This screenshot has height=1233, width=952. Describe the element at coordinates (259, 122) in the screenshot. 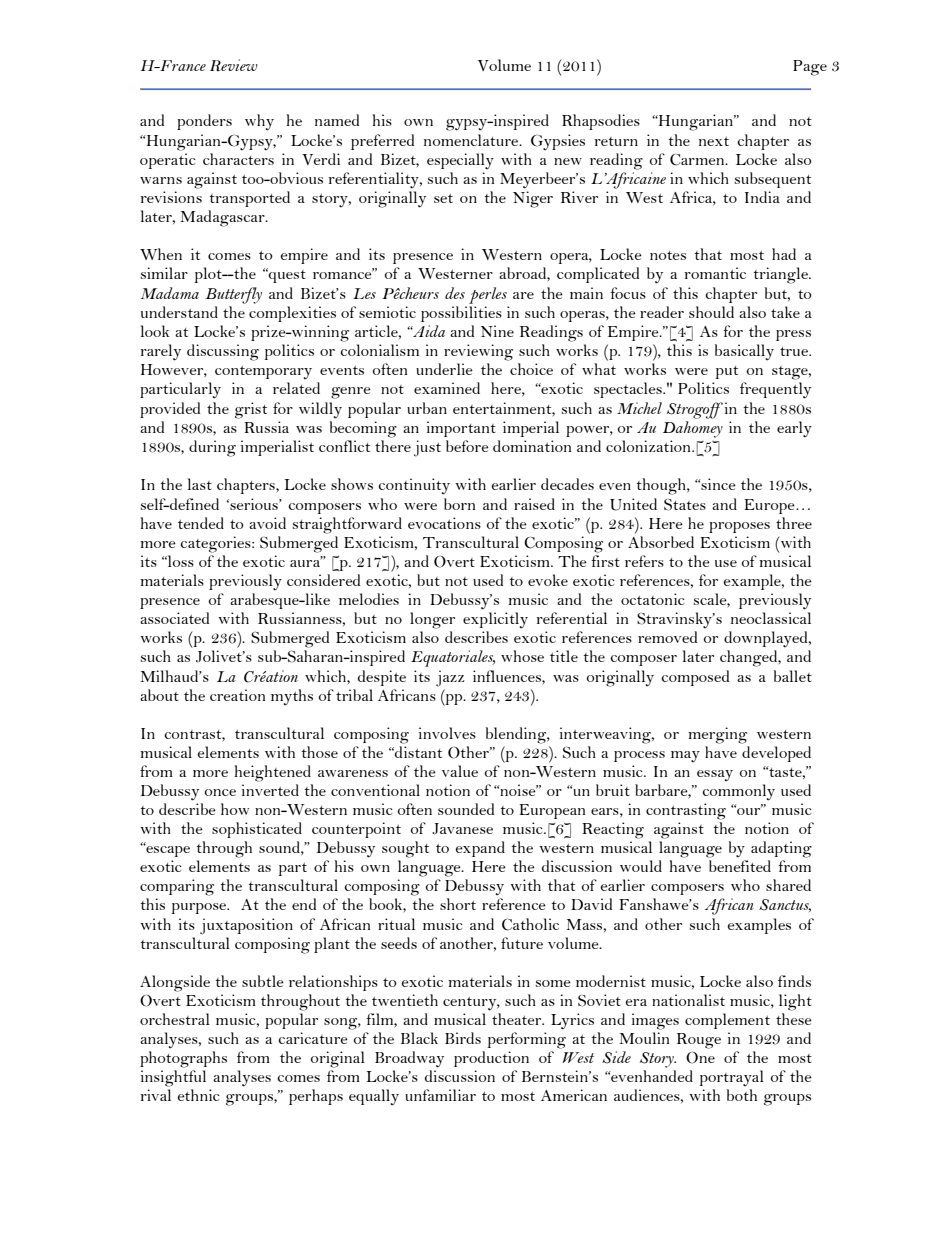

I see `why` at that location.
